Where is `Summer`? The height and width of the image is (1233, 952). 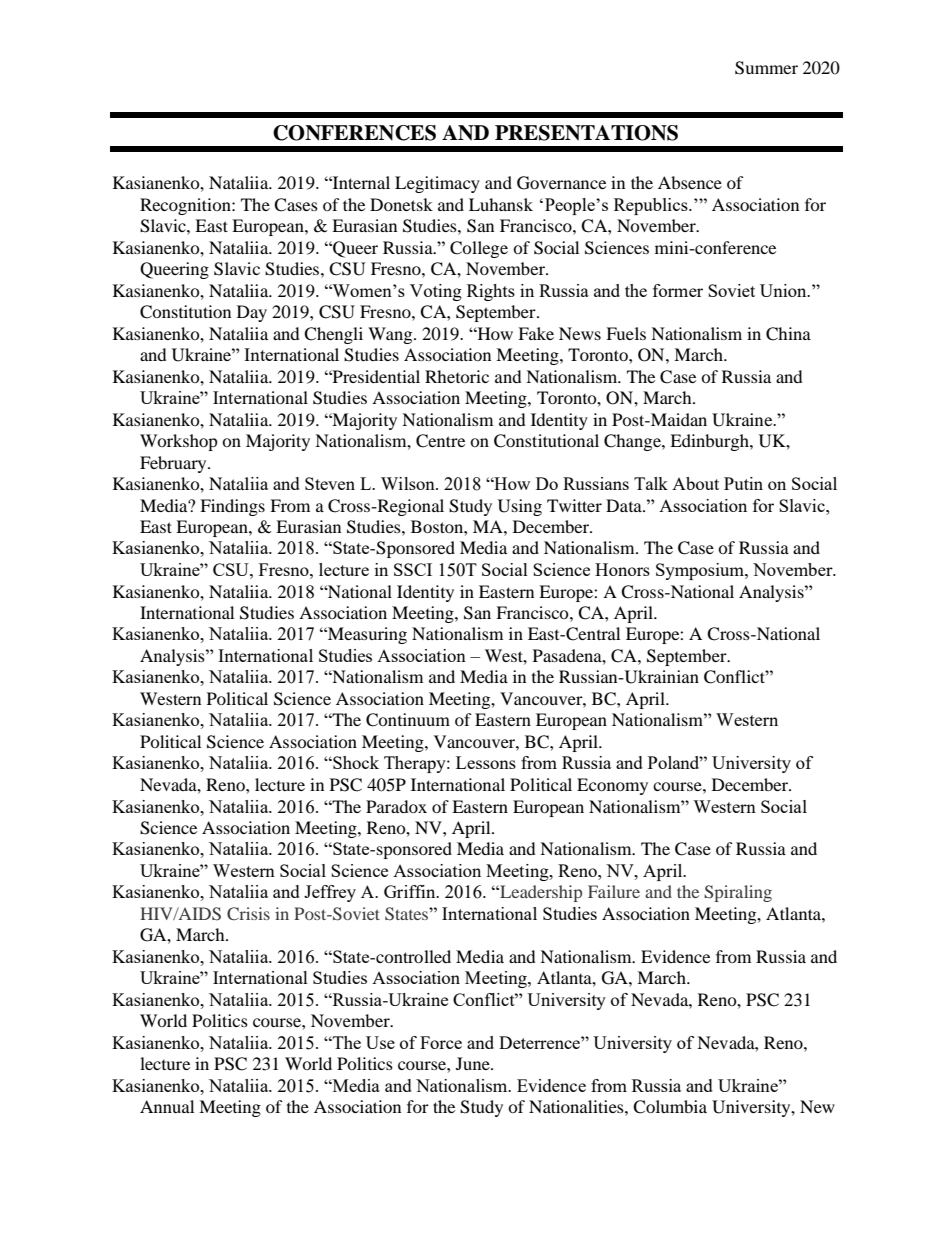
Summer is located at coordinates (766, 68).
